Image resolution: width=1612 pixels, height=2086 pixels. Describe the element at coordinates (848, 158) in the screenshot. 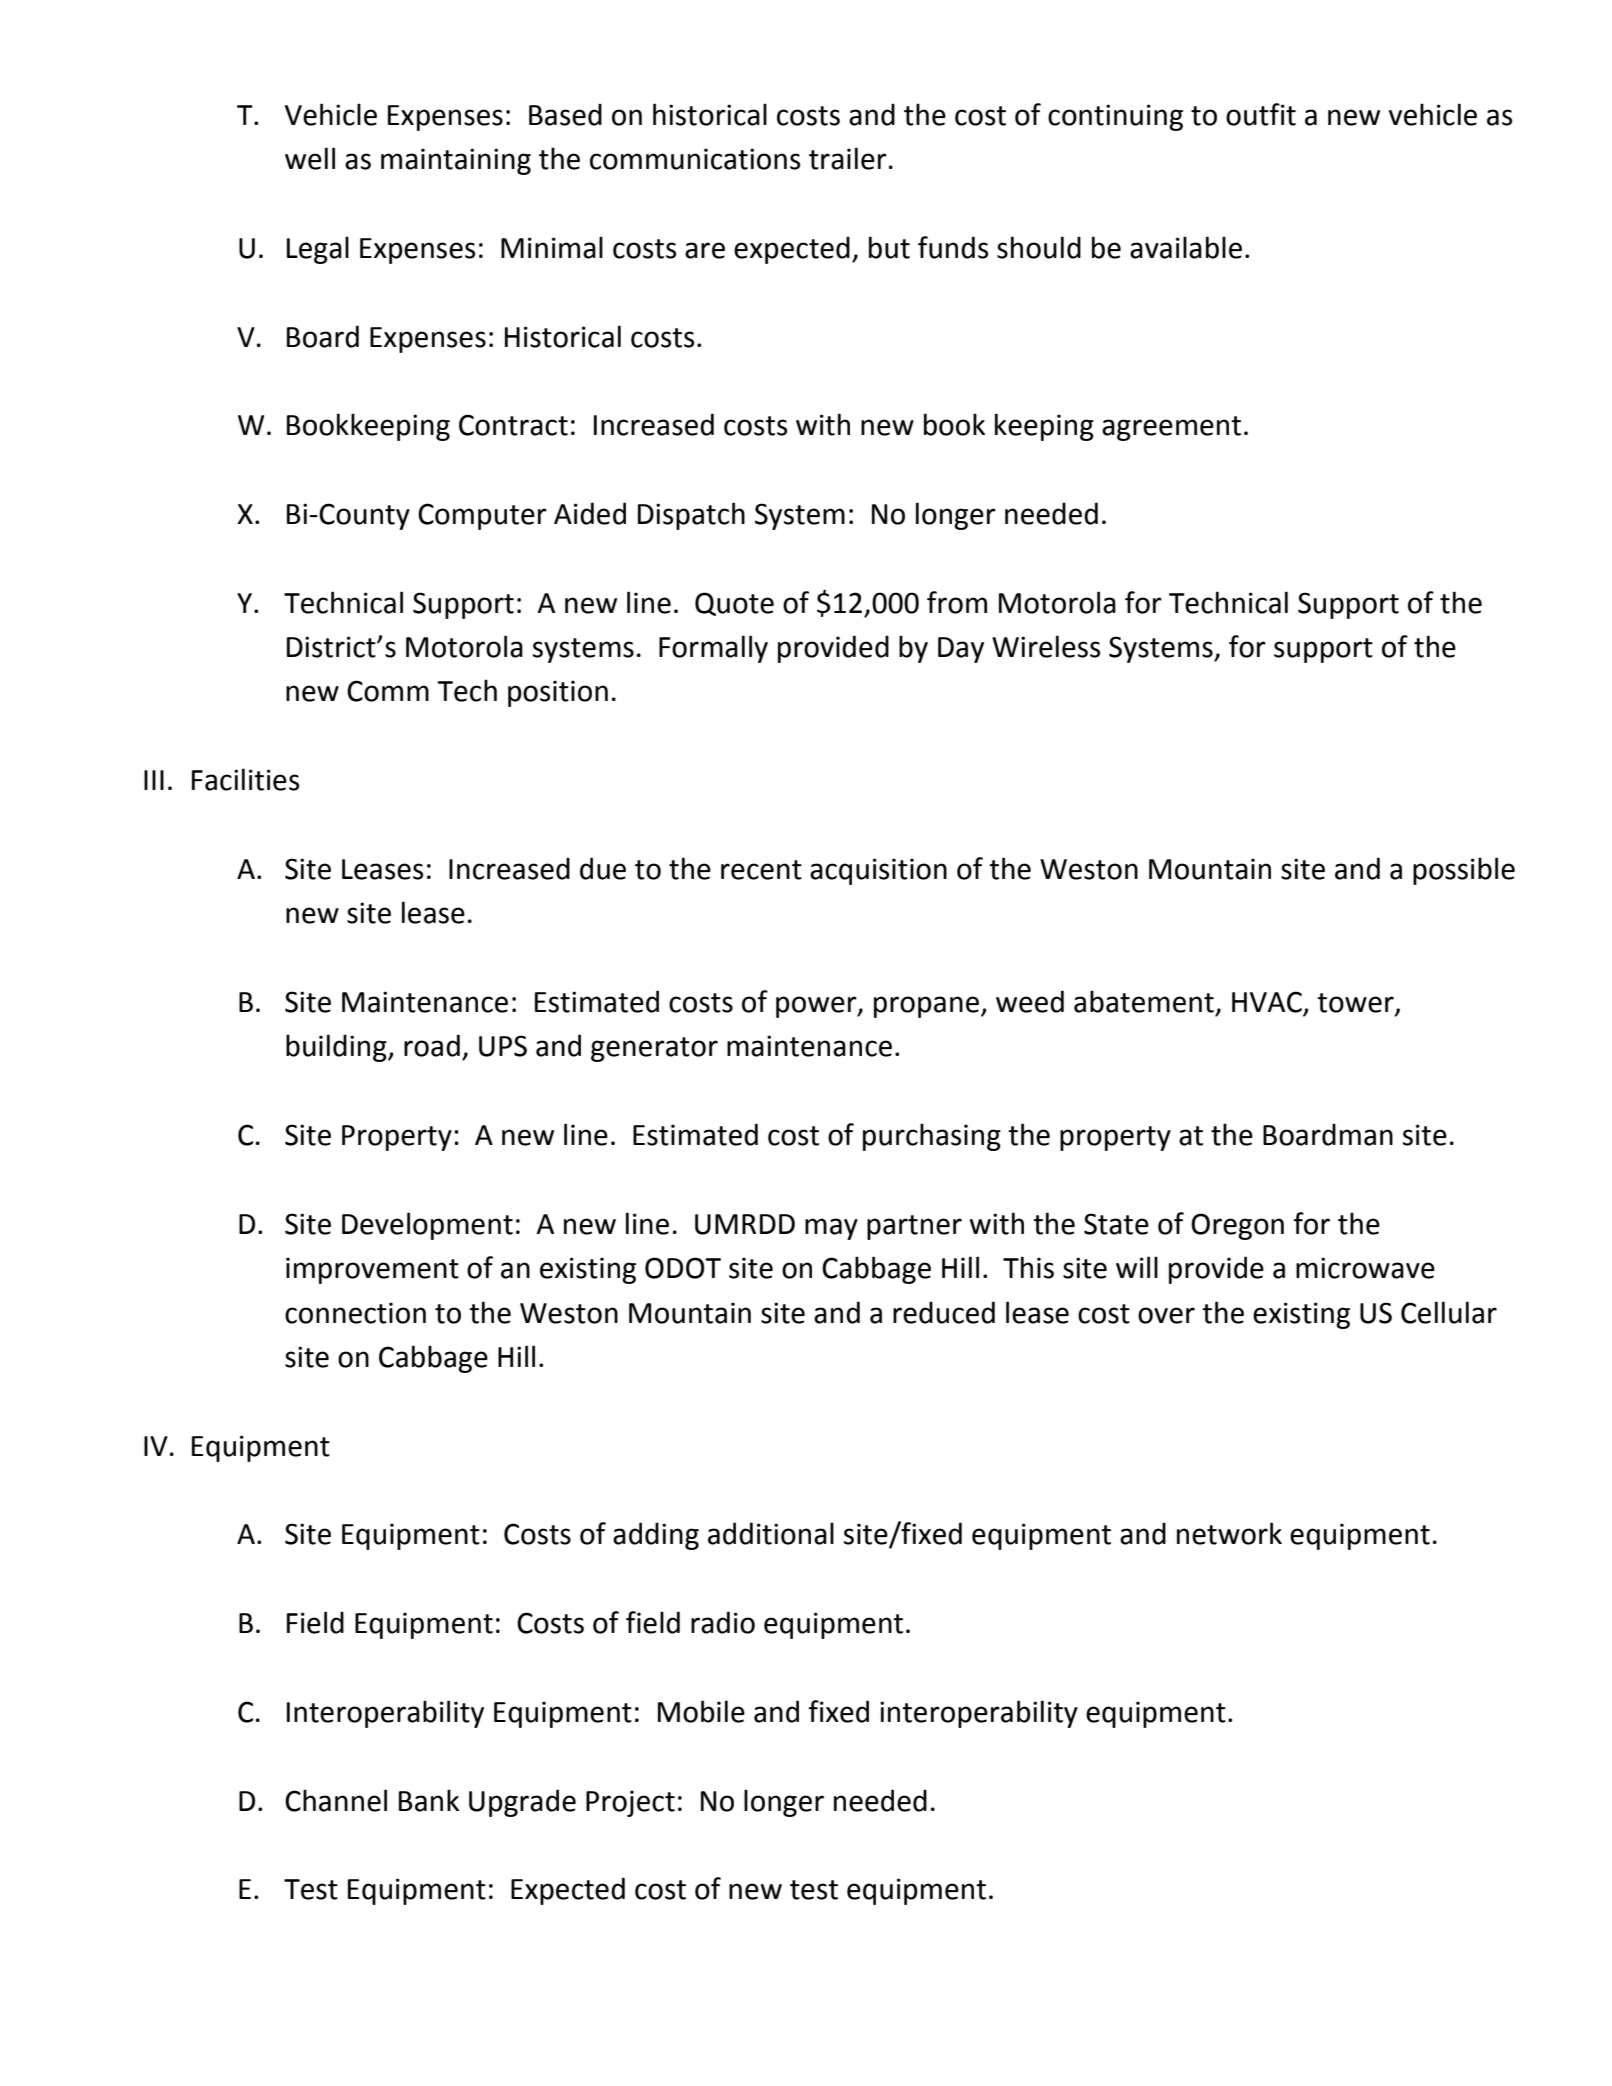

I see `trailer` at that location.
